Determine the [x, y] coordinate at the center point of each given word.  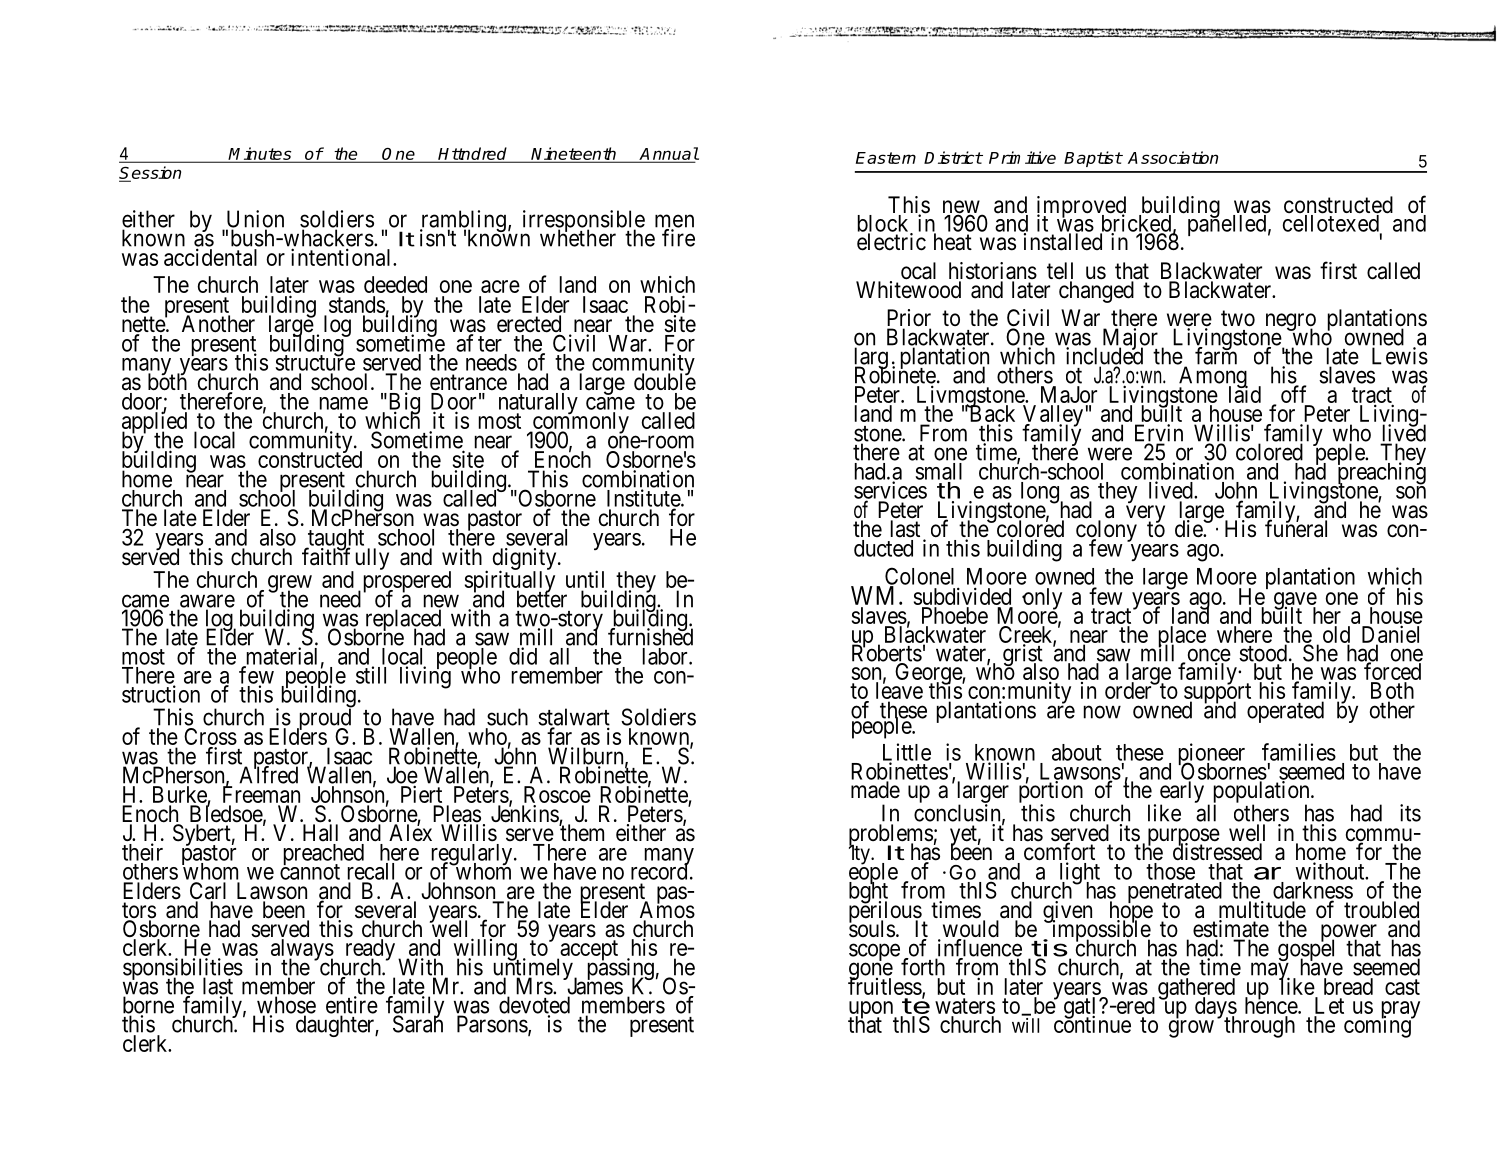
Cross [210, 738]
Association [1173, 157]
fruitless [885, 986]
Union [255, 220]
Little [907, 753]
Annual [668, 155]
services [890, 491]
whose [286, 1006]
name [344, 403]
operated [1285, 712]
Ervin [1159, 434]
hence [1272, 1005]
